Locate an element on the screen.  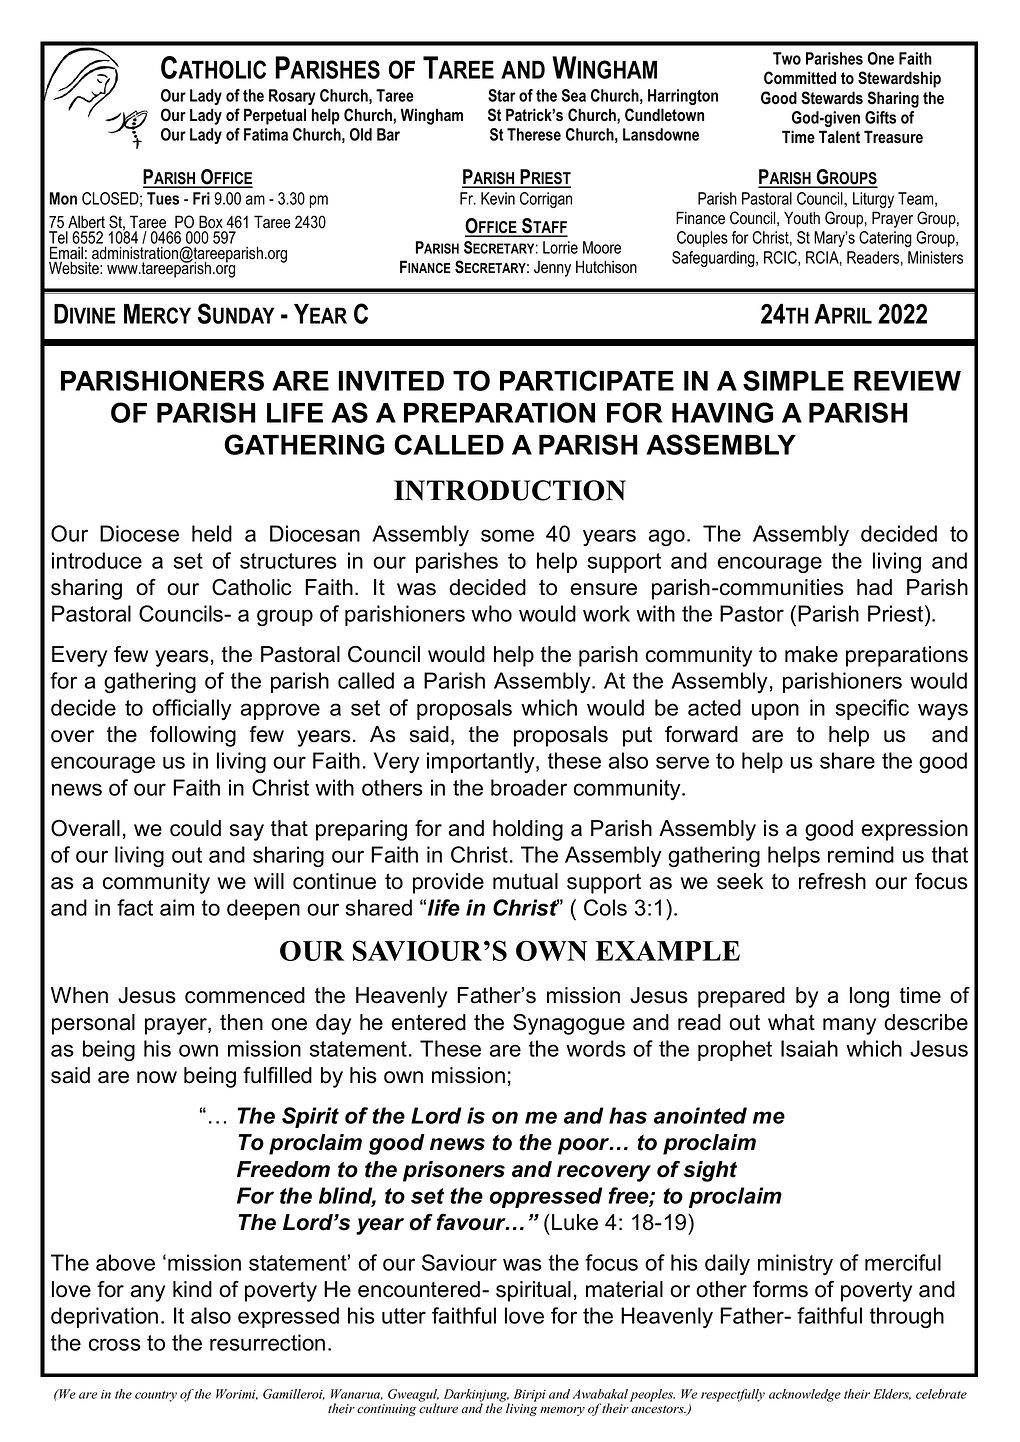
following is located at coordinates (193, 736).
